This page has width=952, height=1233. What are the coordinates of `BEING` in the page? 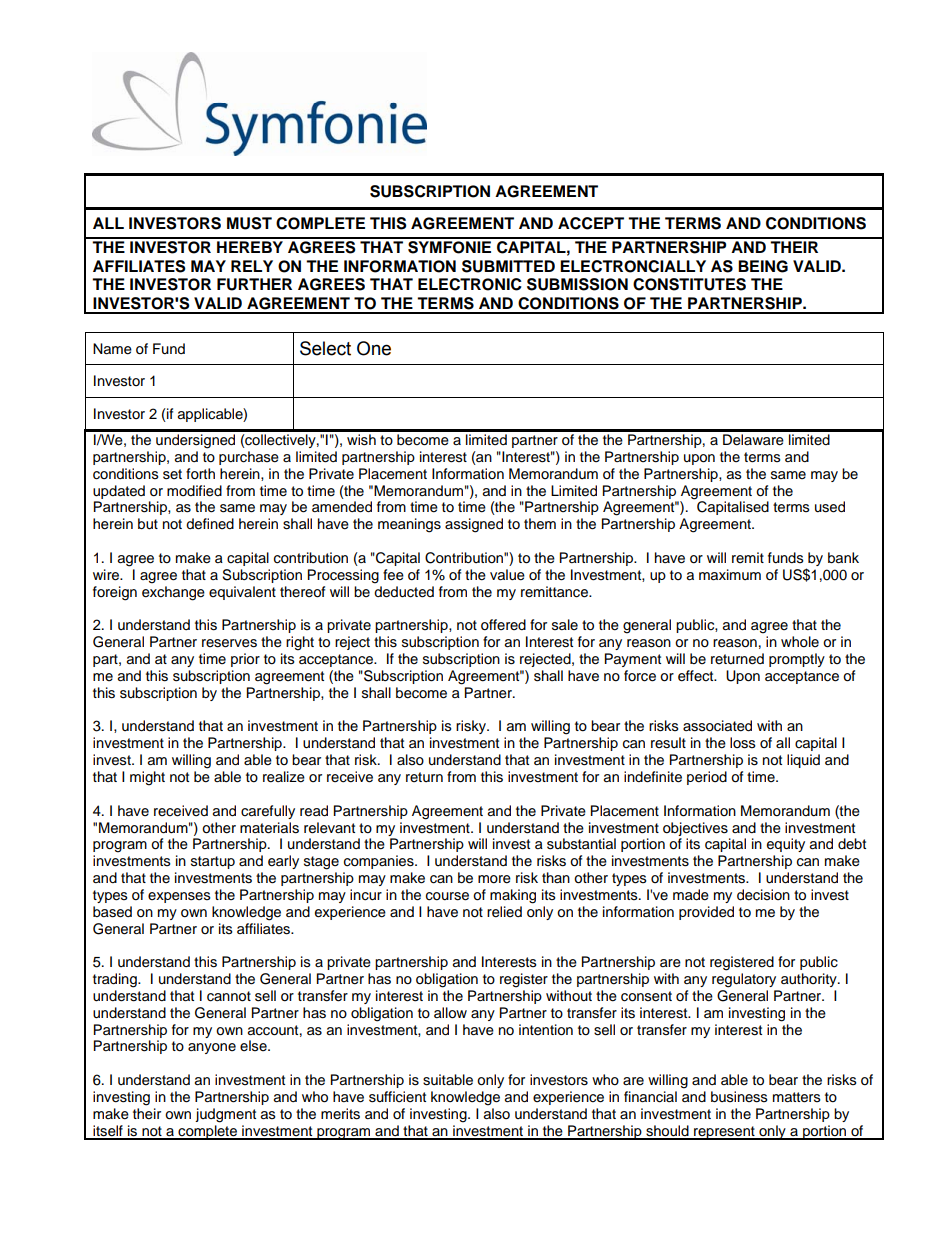 It's located at (763, 266).
